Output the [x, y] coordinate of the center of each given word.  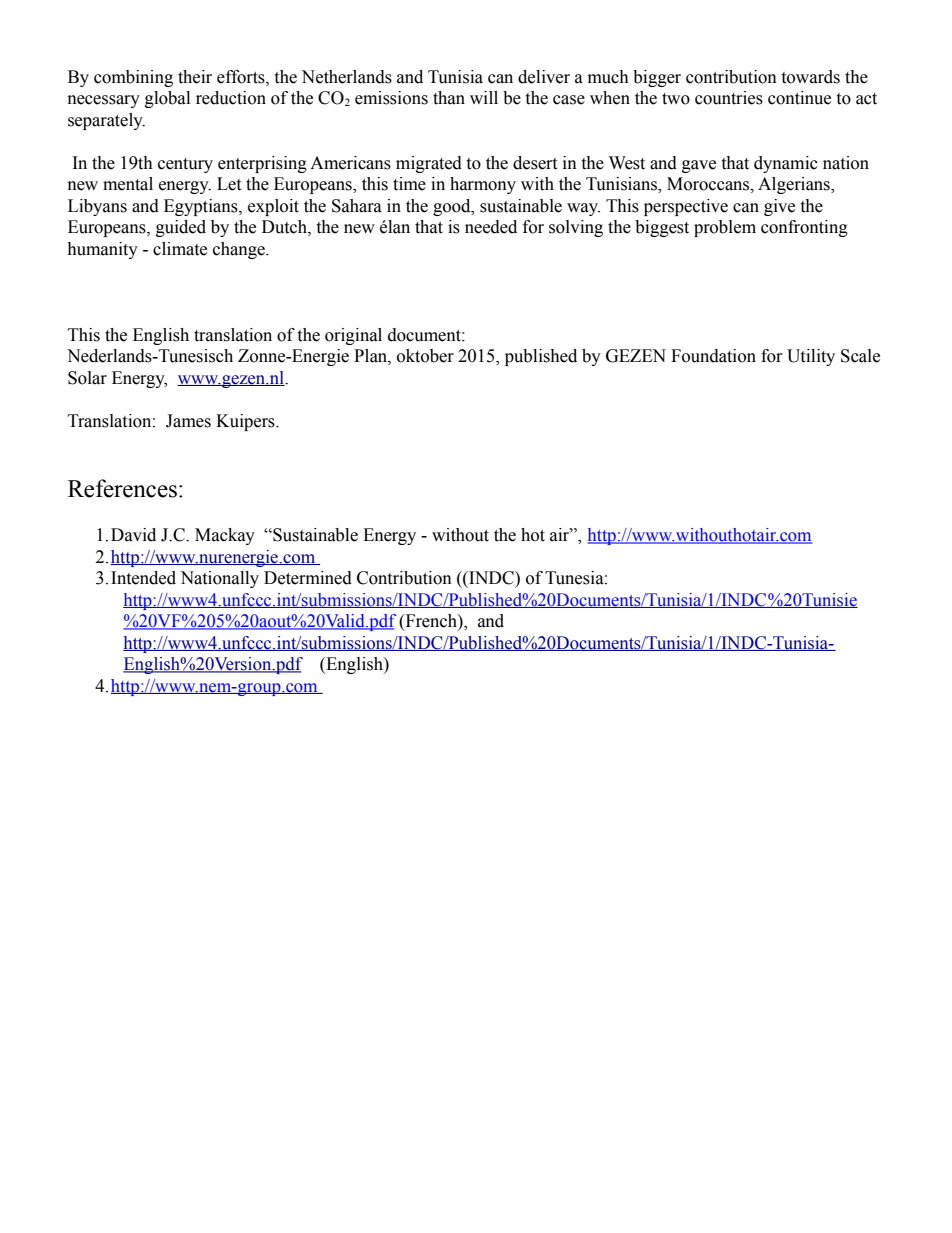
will [484, 97]
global [167, 99]
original [353, 336]
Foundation [713, 356]
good [453, 207]
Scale [860, 356]
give [779, 207]
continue [799, 98]
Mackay [225, 536]
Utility [811, 357]
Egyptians [202, 207]
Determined [308, 578]
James [188, 421]
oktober [425, 356]
